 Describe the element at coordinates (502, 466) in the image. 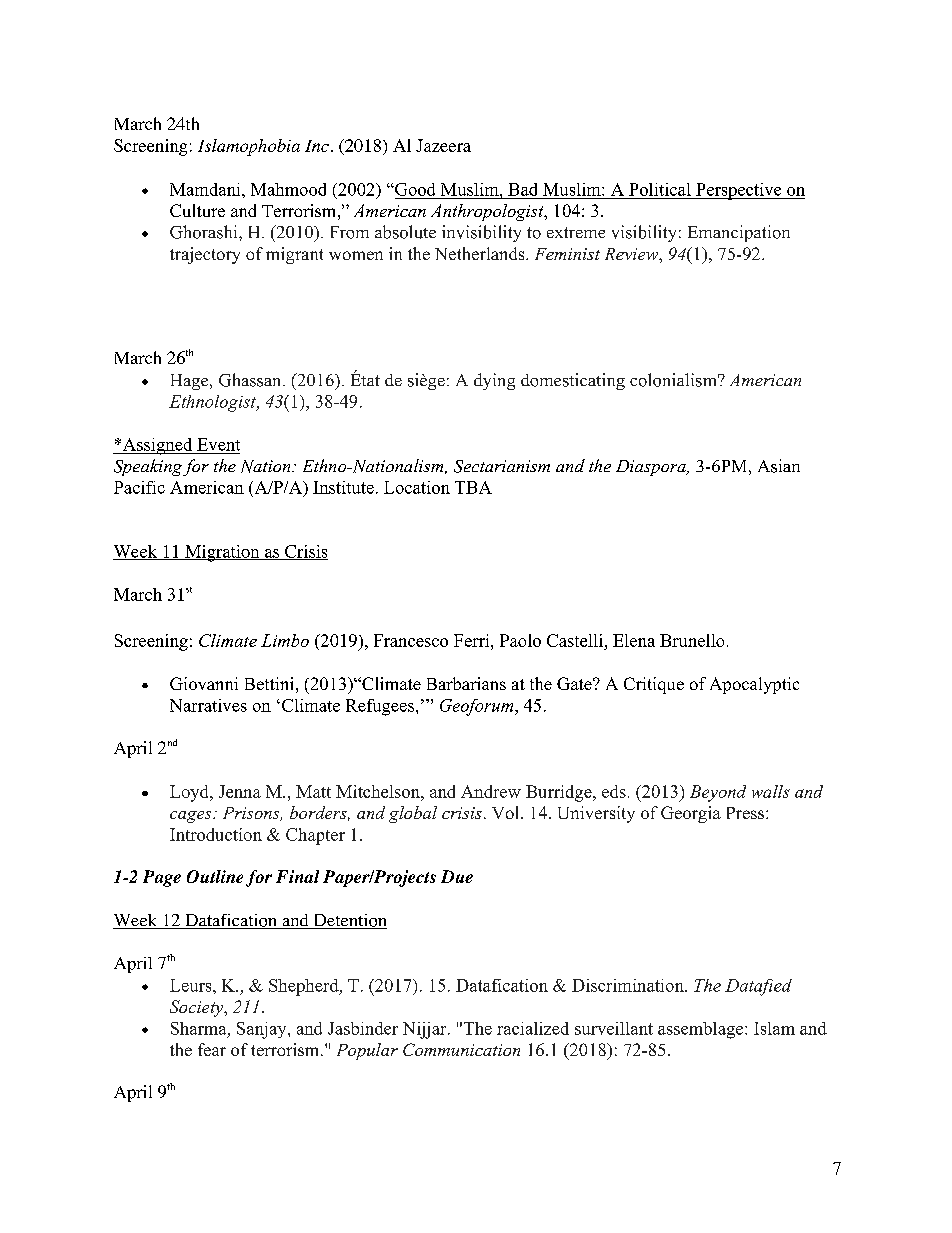

I see `Sectarianism` at that location.
